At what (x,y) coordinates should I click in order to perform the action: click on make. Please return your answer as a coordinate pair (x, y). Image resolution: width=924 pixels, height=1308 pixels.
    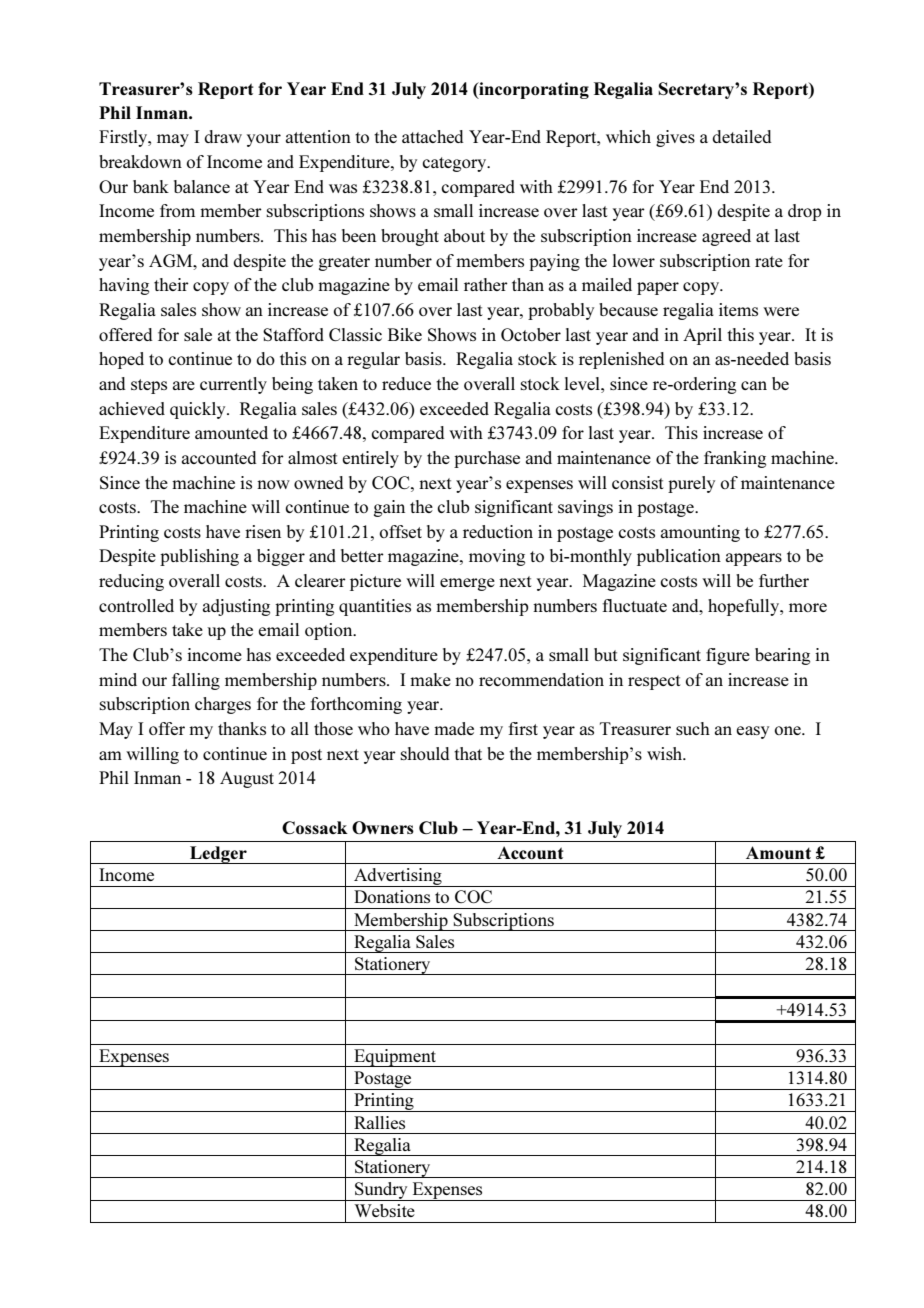
    Looking at the image, I should click on (430, 679).
